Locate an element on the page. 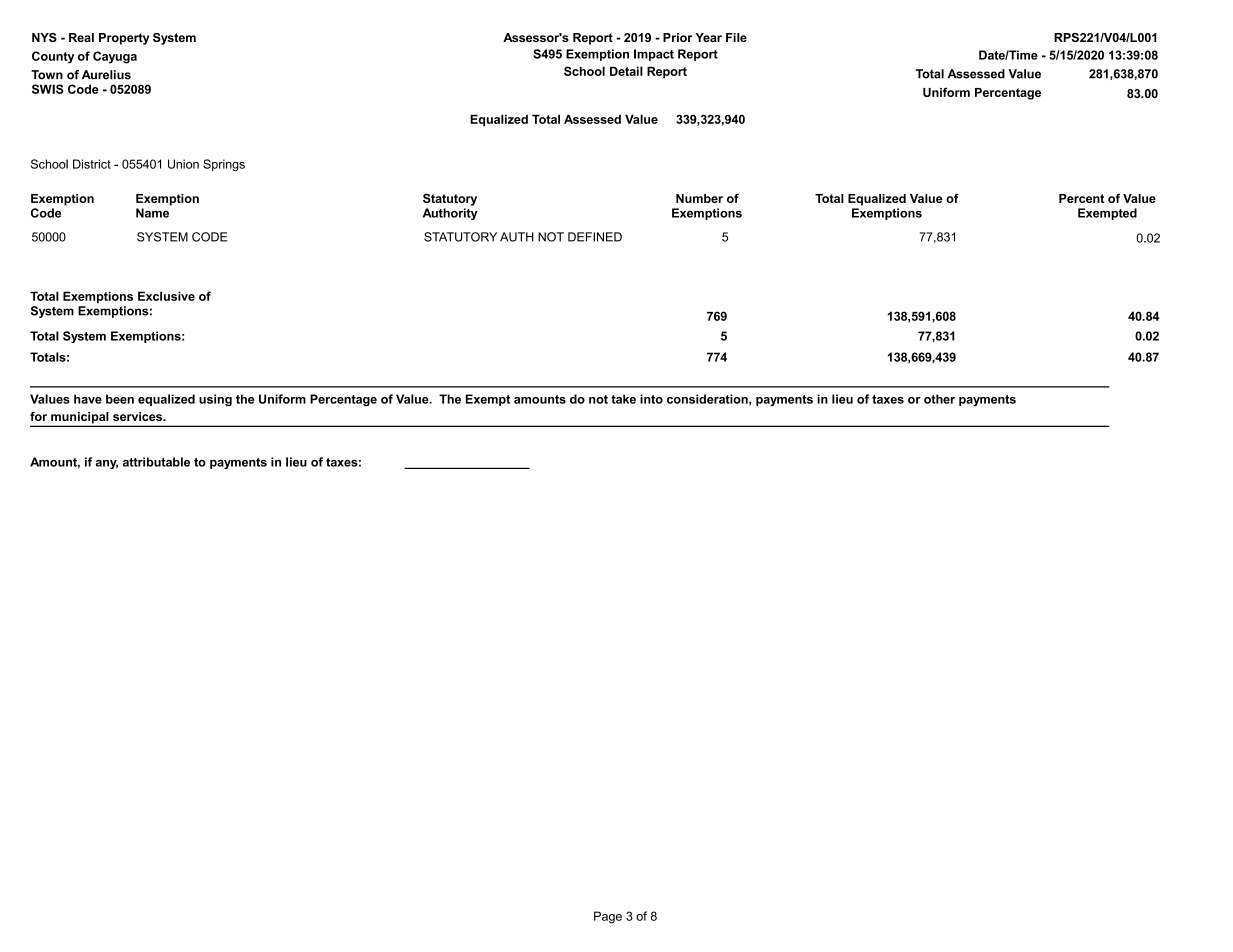 The image size is (1233, 952). Cayuga is located at coordinates (115, 57).
